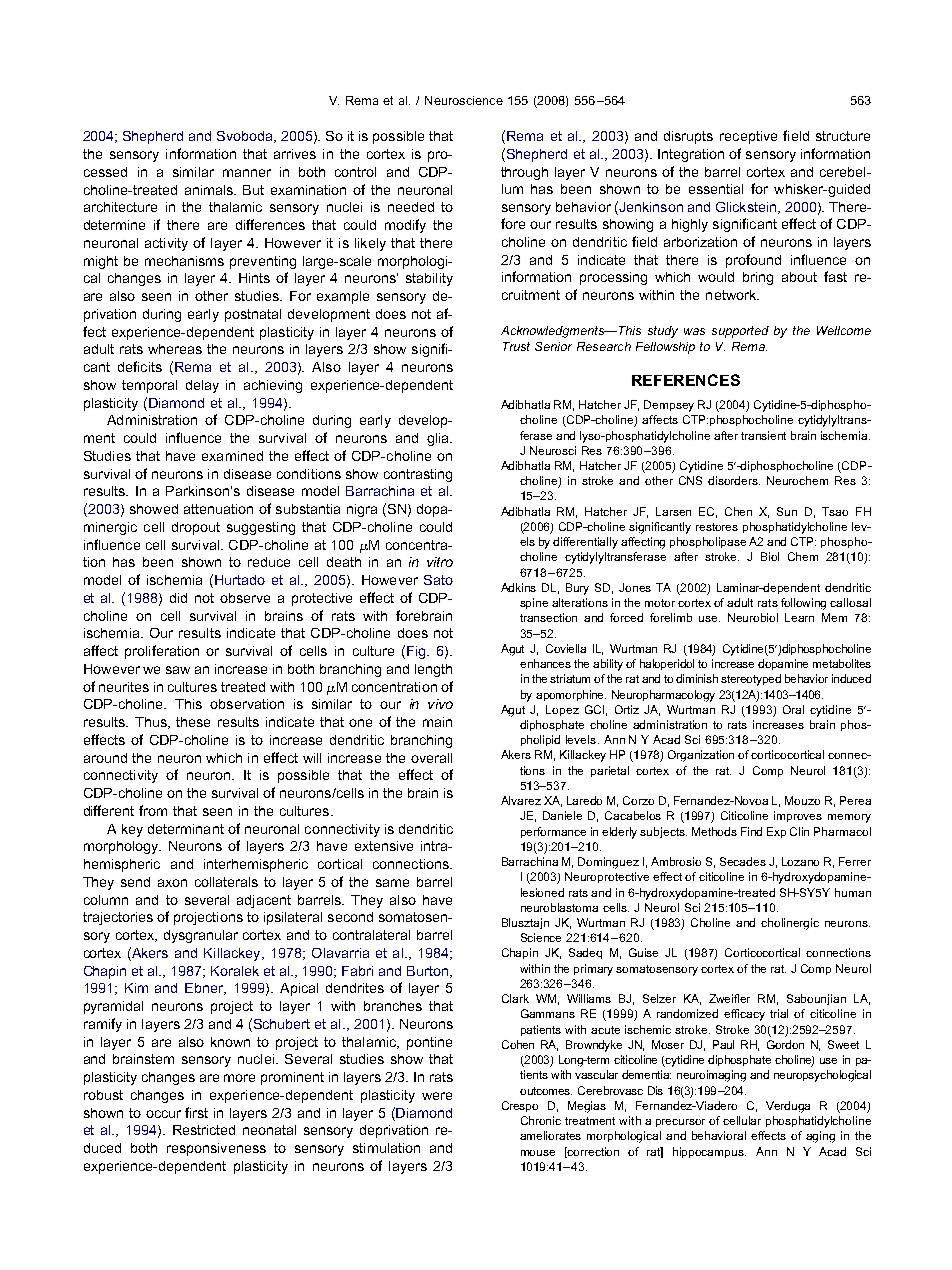 This screenshot has width=952, height=1270. I want to click on examined, so click(232, 456).
